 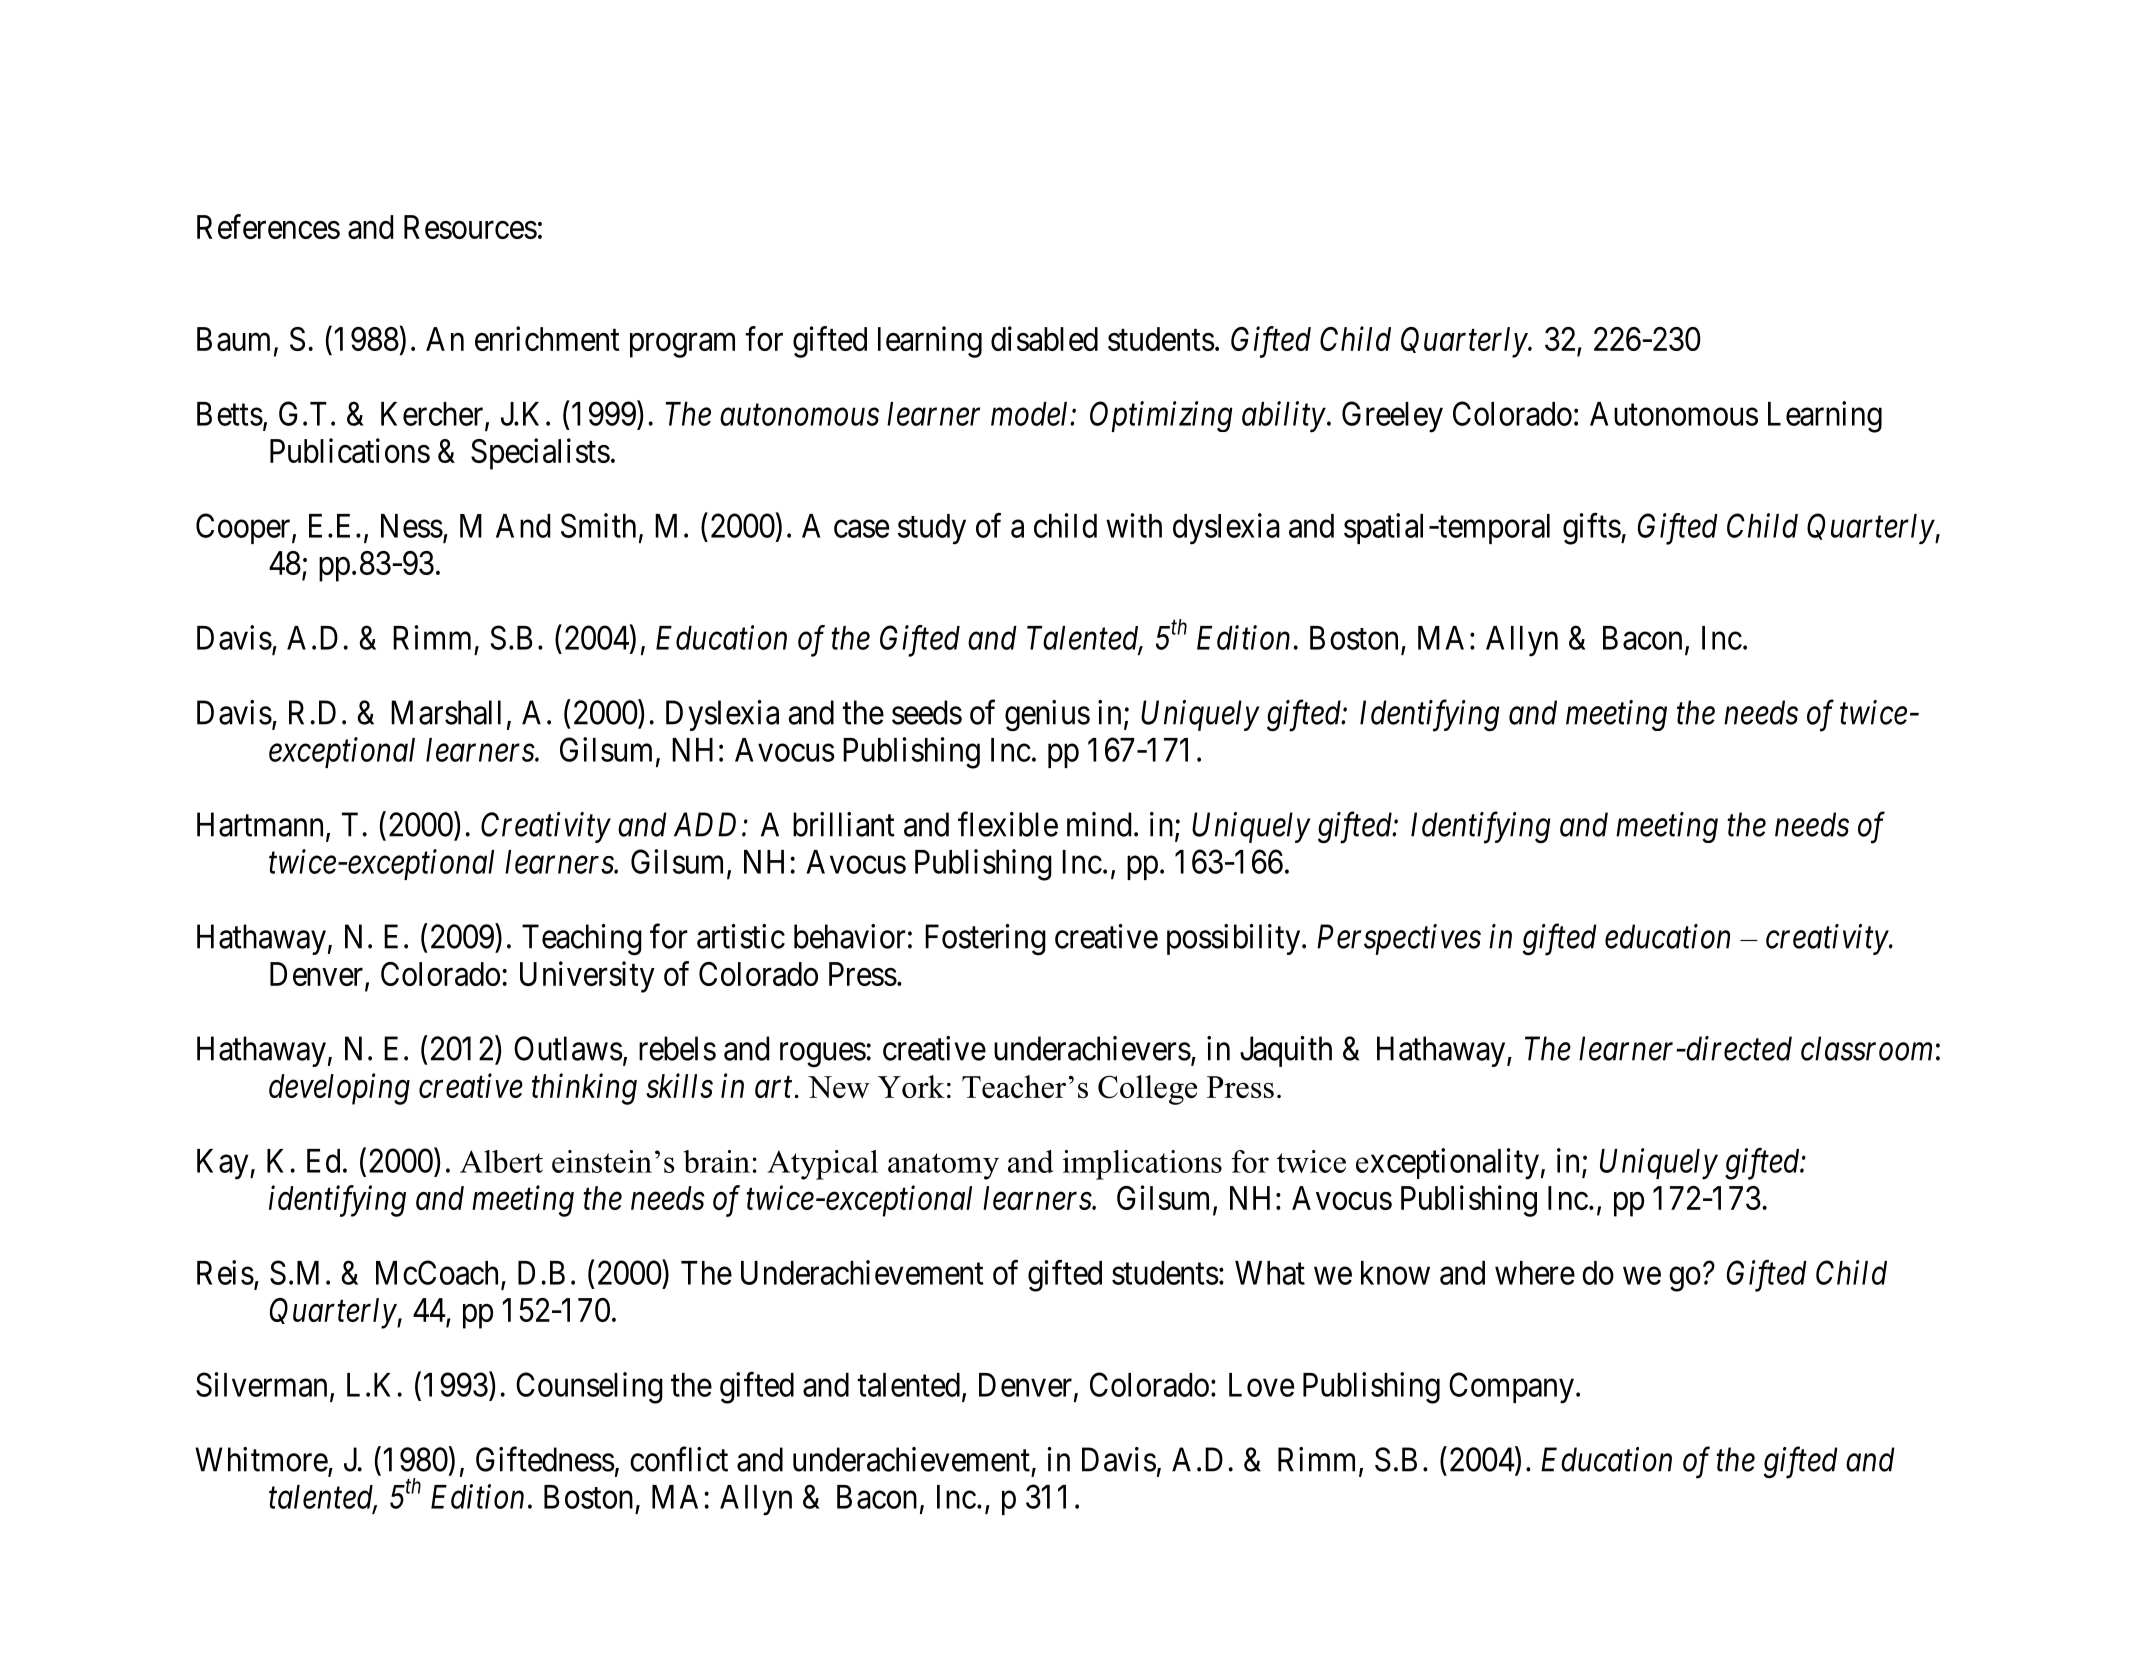 I want to click on Kercher, so click(x=433, y=415).
